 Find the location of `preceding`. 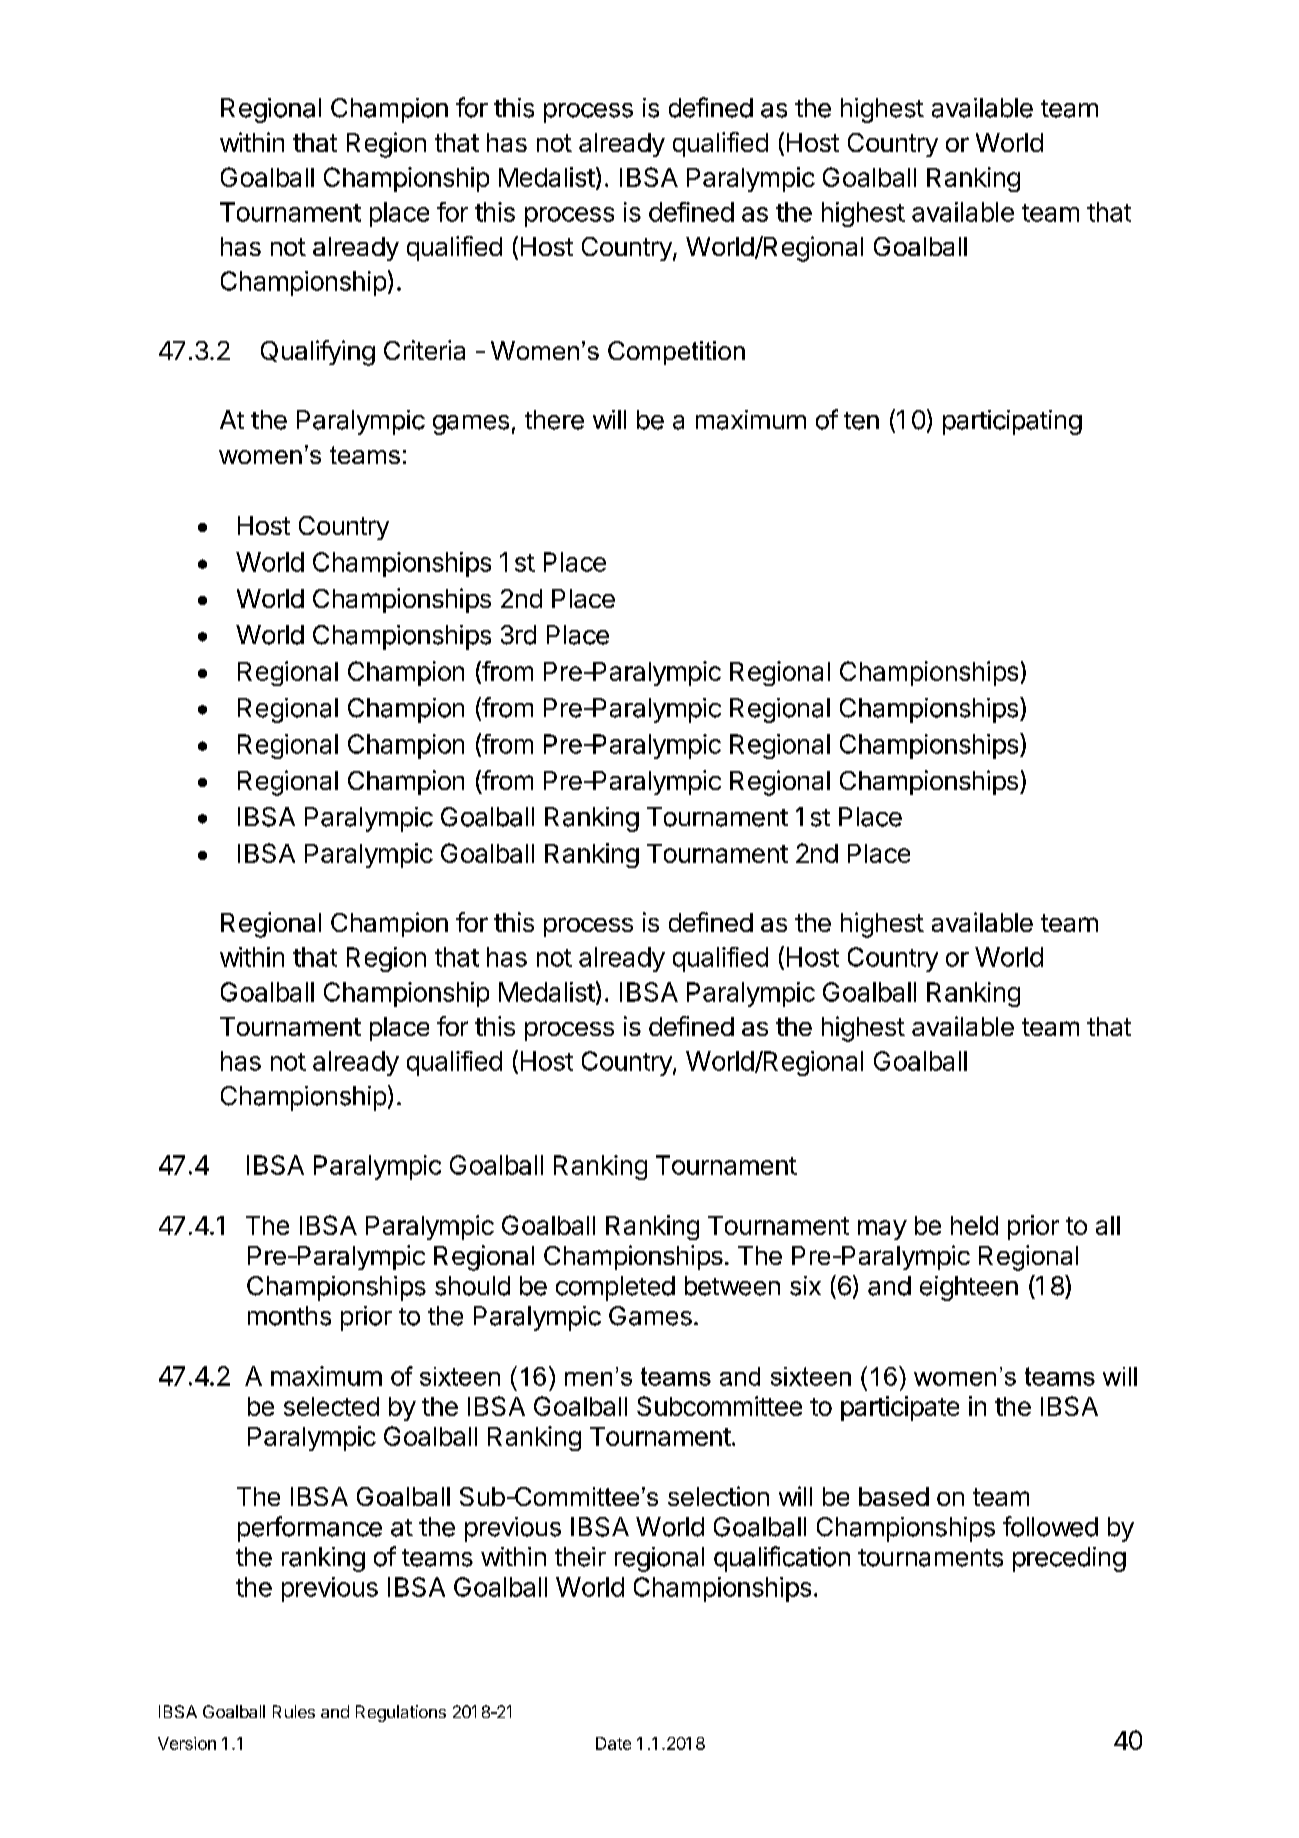

preceding is located at coordinates (1069, 1559).
